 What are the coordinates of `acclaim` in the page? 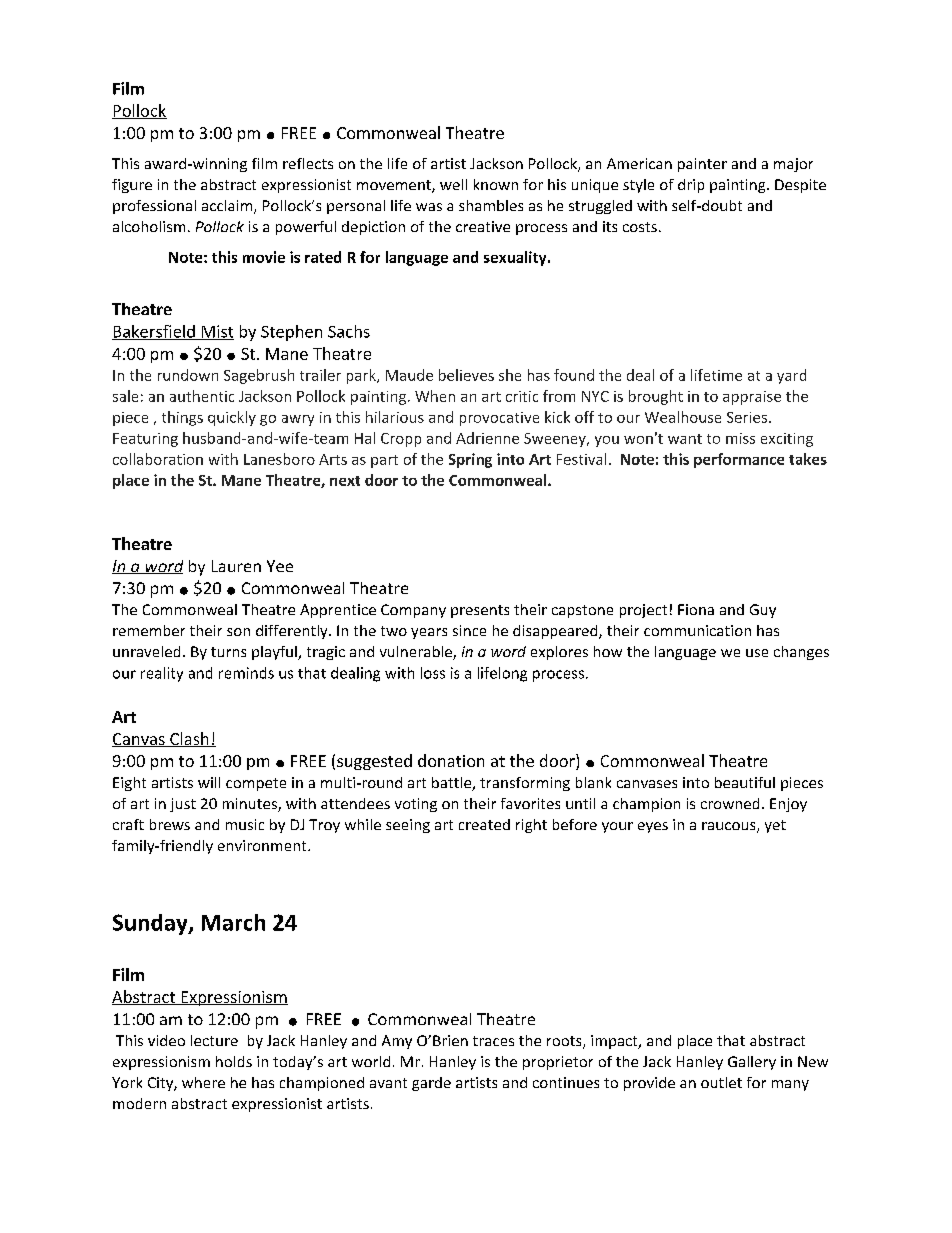 It's located at (228, 207).
